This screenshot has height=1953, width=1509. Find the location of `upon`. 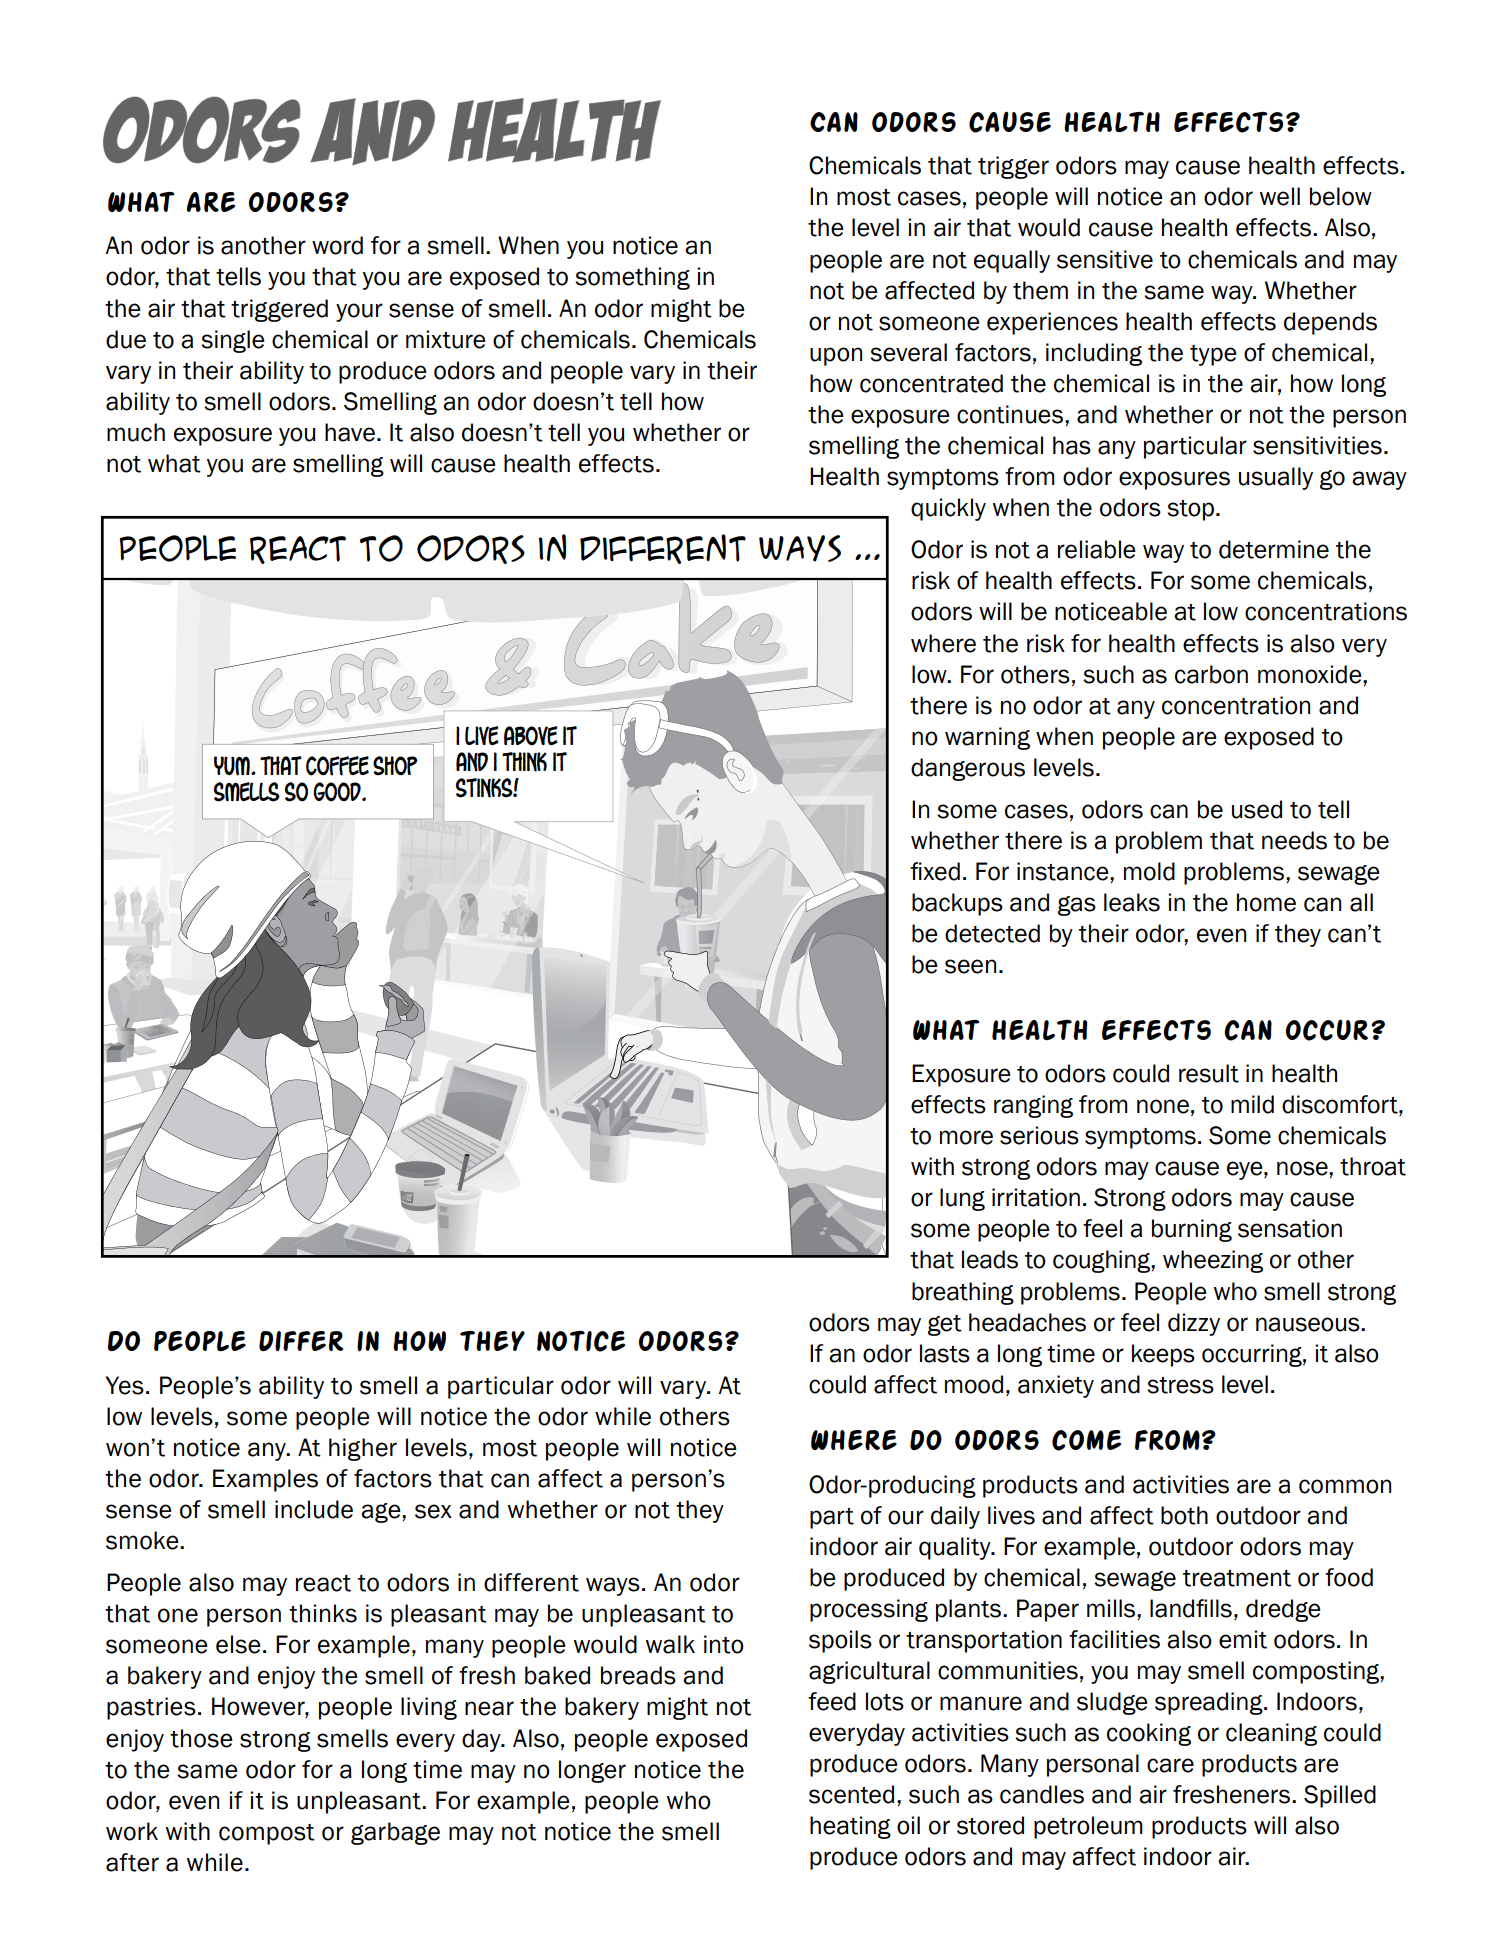

upon is located at coordinates (836, 356).
